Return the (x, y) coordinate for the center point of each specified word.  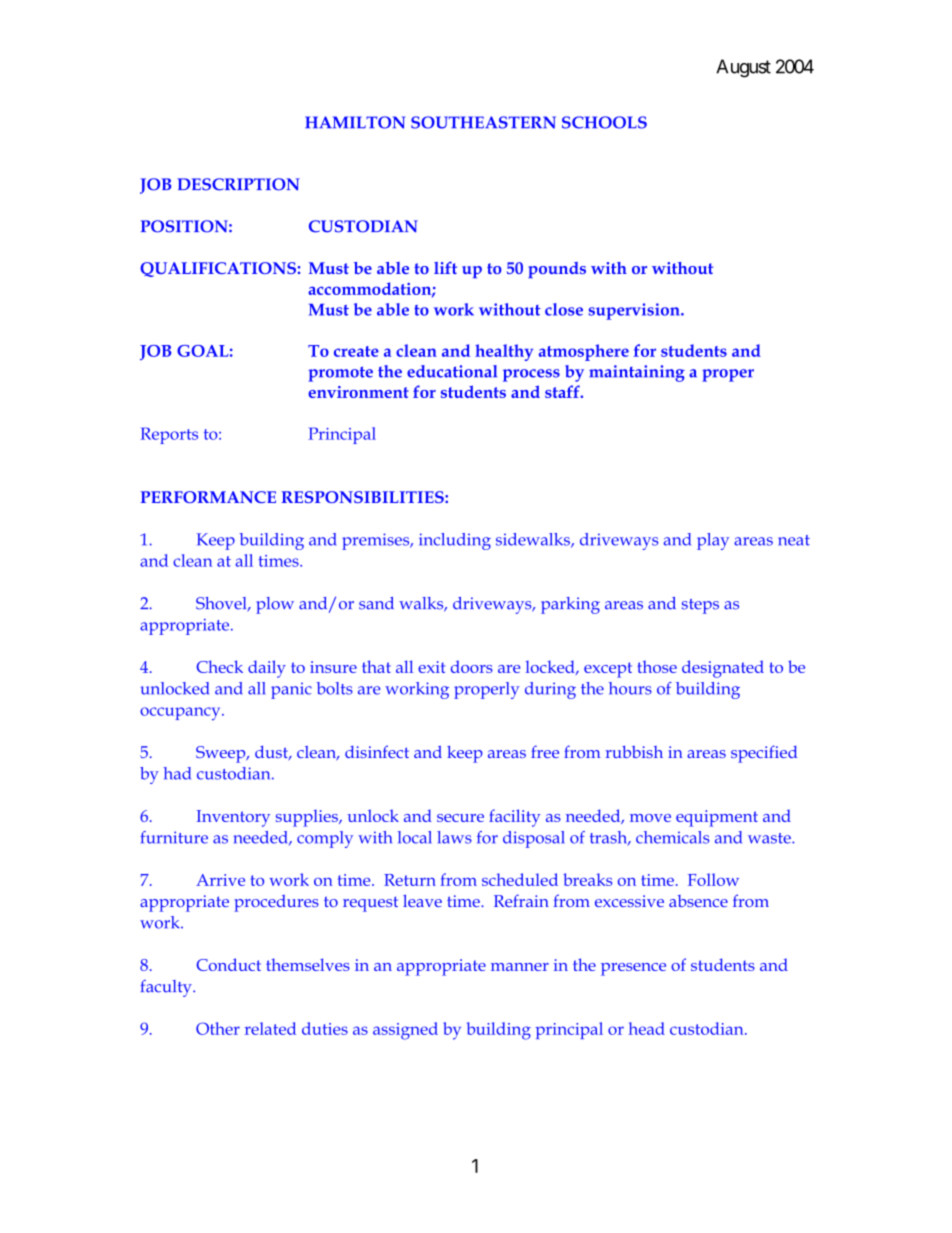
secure (460, 818)
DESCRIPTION (238, 184)
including (455, 541)
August (743, 68)
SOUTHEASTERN (483, 122)
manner (520, 967)
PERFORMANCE (208, 497)
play (713, 541)
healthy (504, 352)
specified (764, 754)
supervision (635, 311)
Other (218, 1028)
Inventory (233, 818)
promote (340, 374)
